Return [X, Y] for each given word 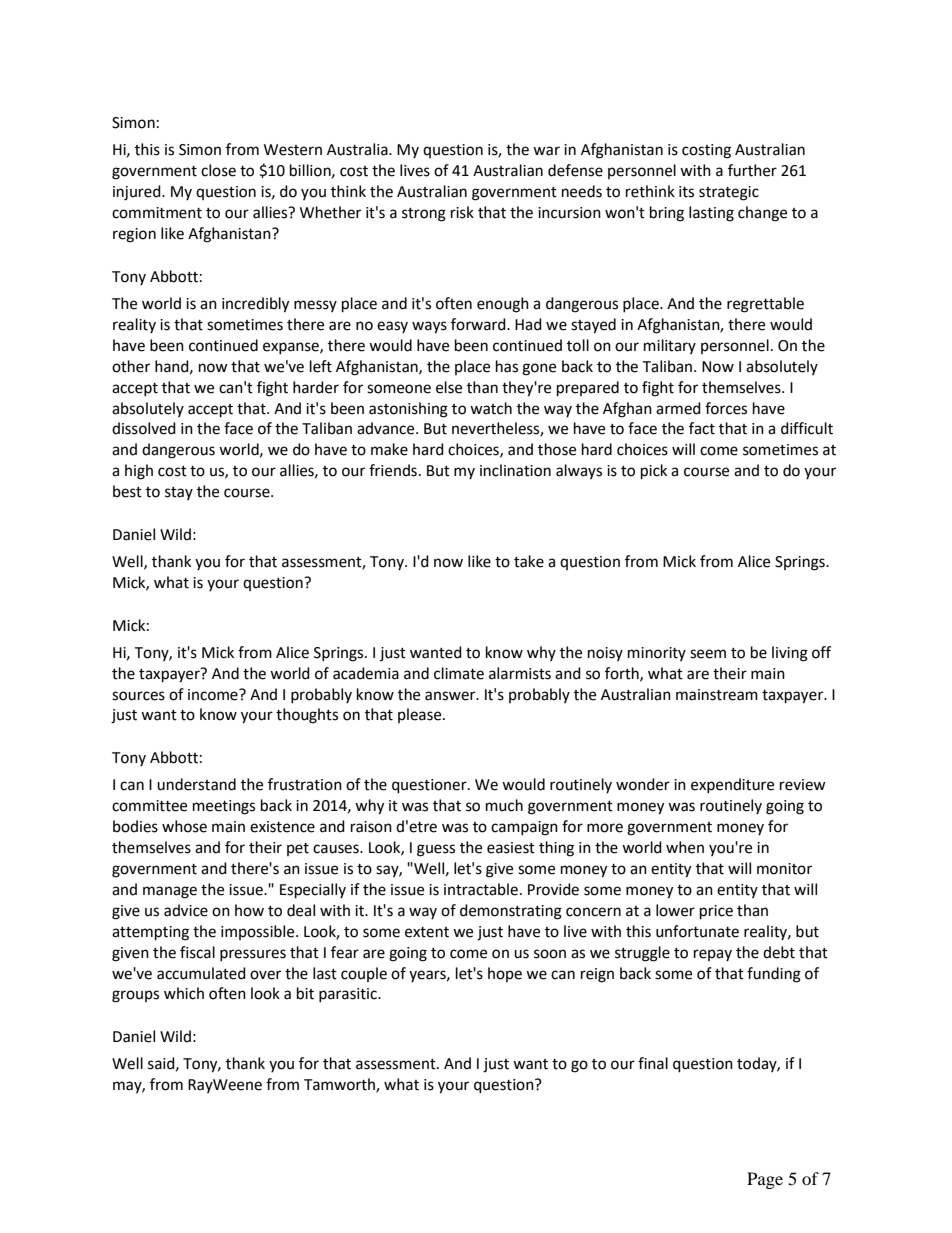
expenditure [732, 785]
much [504, 805]
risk [462, 212]
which [184, 993]
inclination [515, 470]
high [139, 472]
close [218, 170]
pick [654, 472]
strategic [729, 193]
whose [184, 826]
